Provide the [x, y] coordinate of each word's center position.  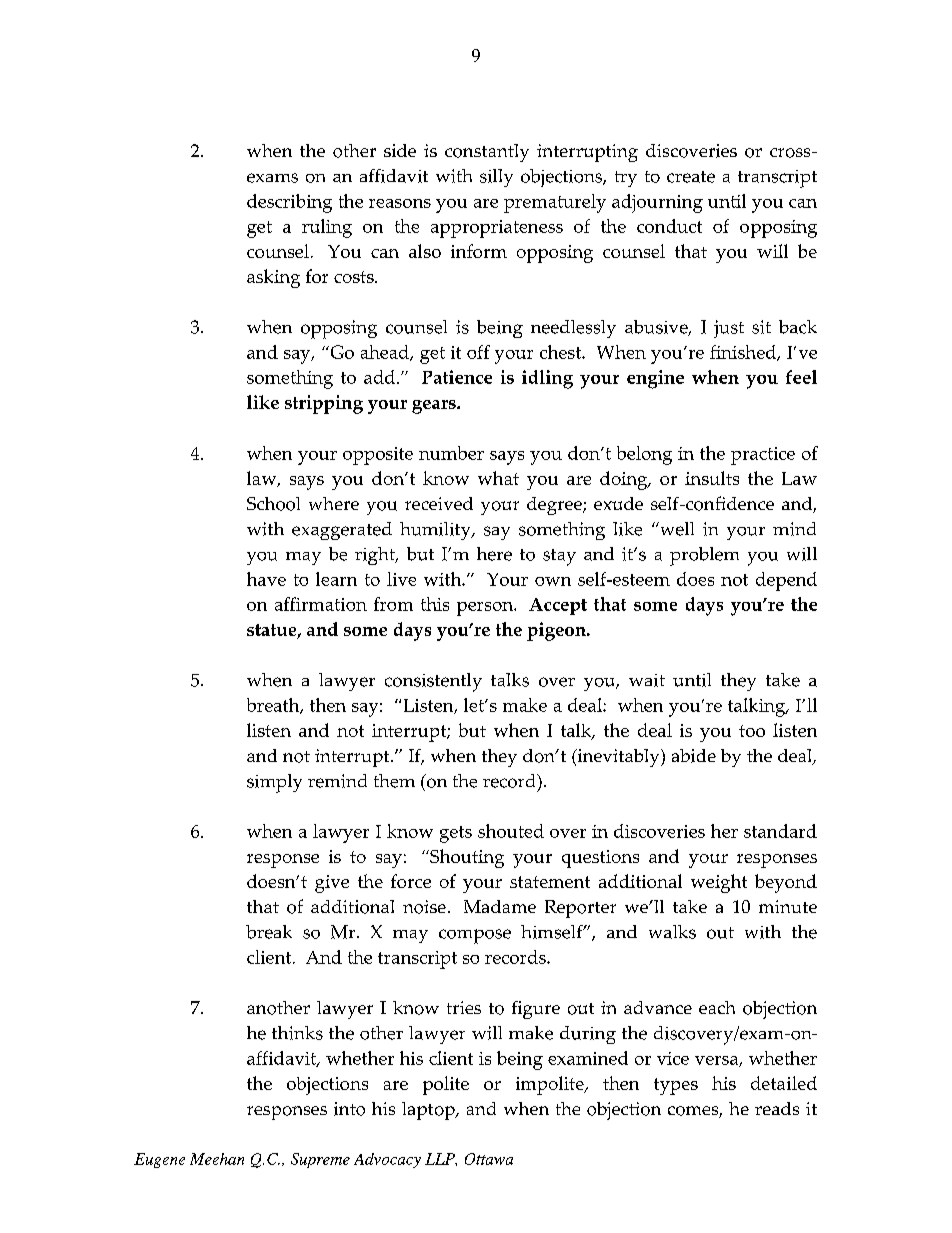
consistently [433, 682]
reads [777, 1108]
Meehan [217, 1159]
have [266, 579]
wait [647, 680]
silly [496, 178]
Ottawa [489, 1159]
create [691, 177]
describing [289, 203]
